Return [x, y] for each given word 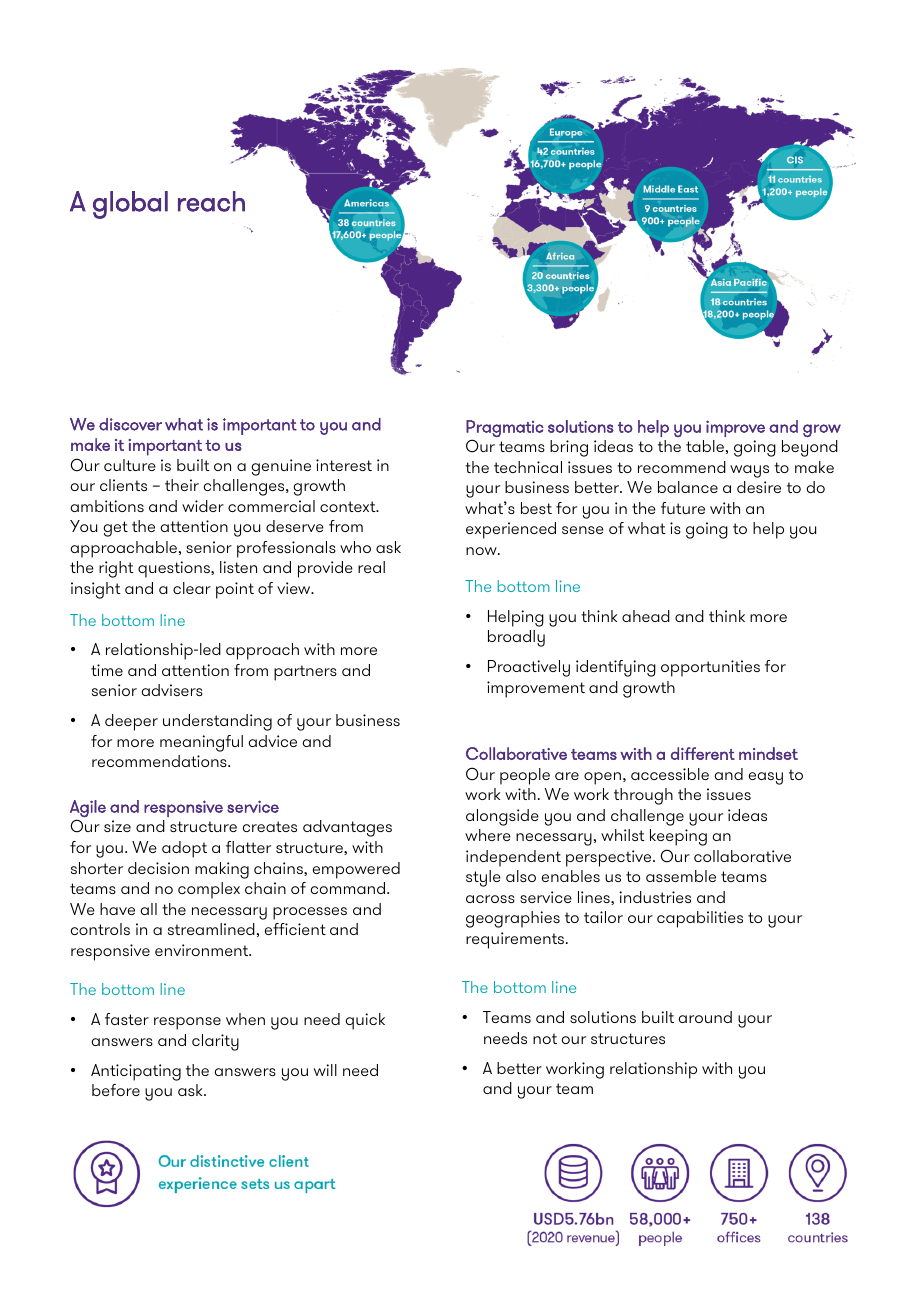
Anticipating [136, 1072]
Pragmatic [505, 428]
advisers [172, 690]
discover [130, 424]
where [488, 835]
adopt [184, 849]
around [705, 1017]
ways [749, 471]
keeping [678, 837]
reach [211, 201]
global [130, 205]
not [545, 1038]
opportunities [710, 668]
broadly [516, 638]
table [705, 446]
